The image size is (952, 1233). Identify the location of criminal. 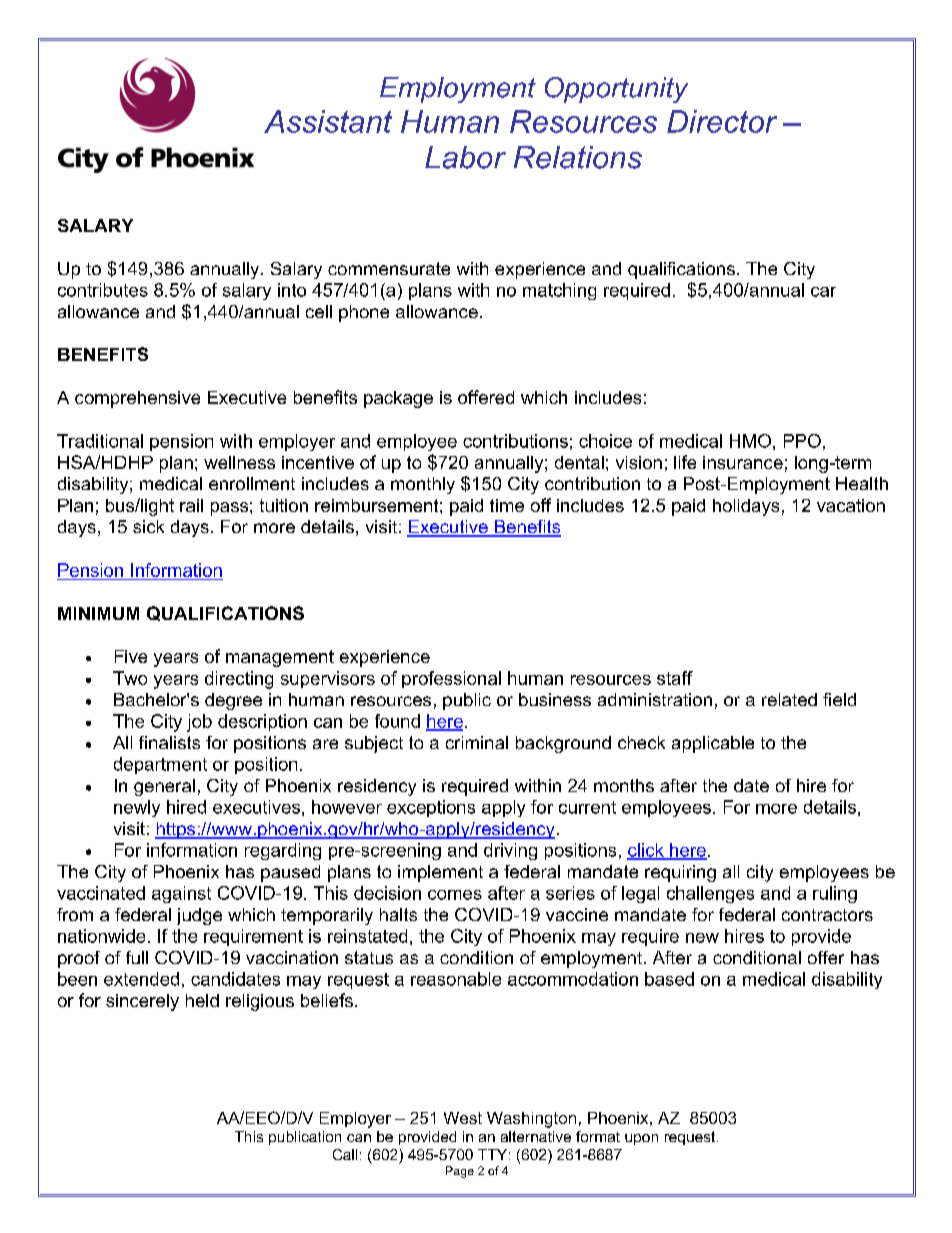
(477, 742).
